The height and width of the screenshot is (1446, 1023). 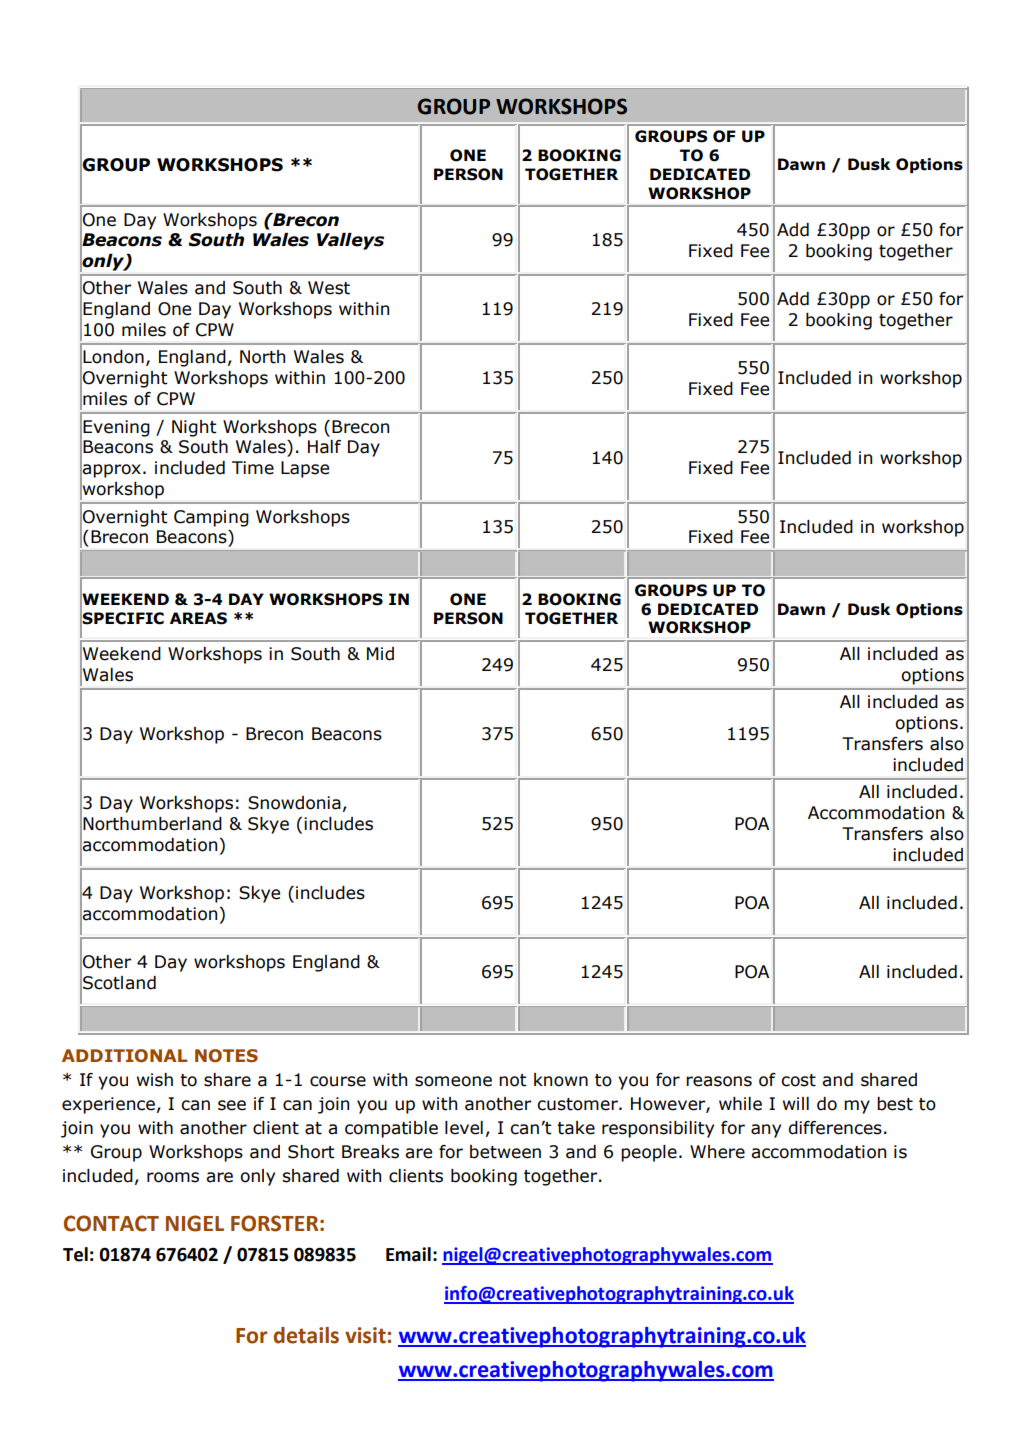 What do you see at coordinates (796, 1103) in the screenshot?
I see `will` at bounding box center [796, 1103].
